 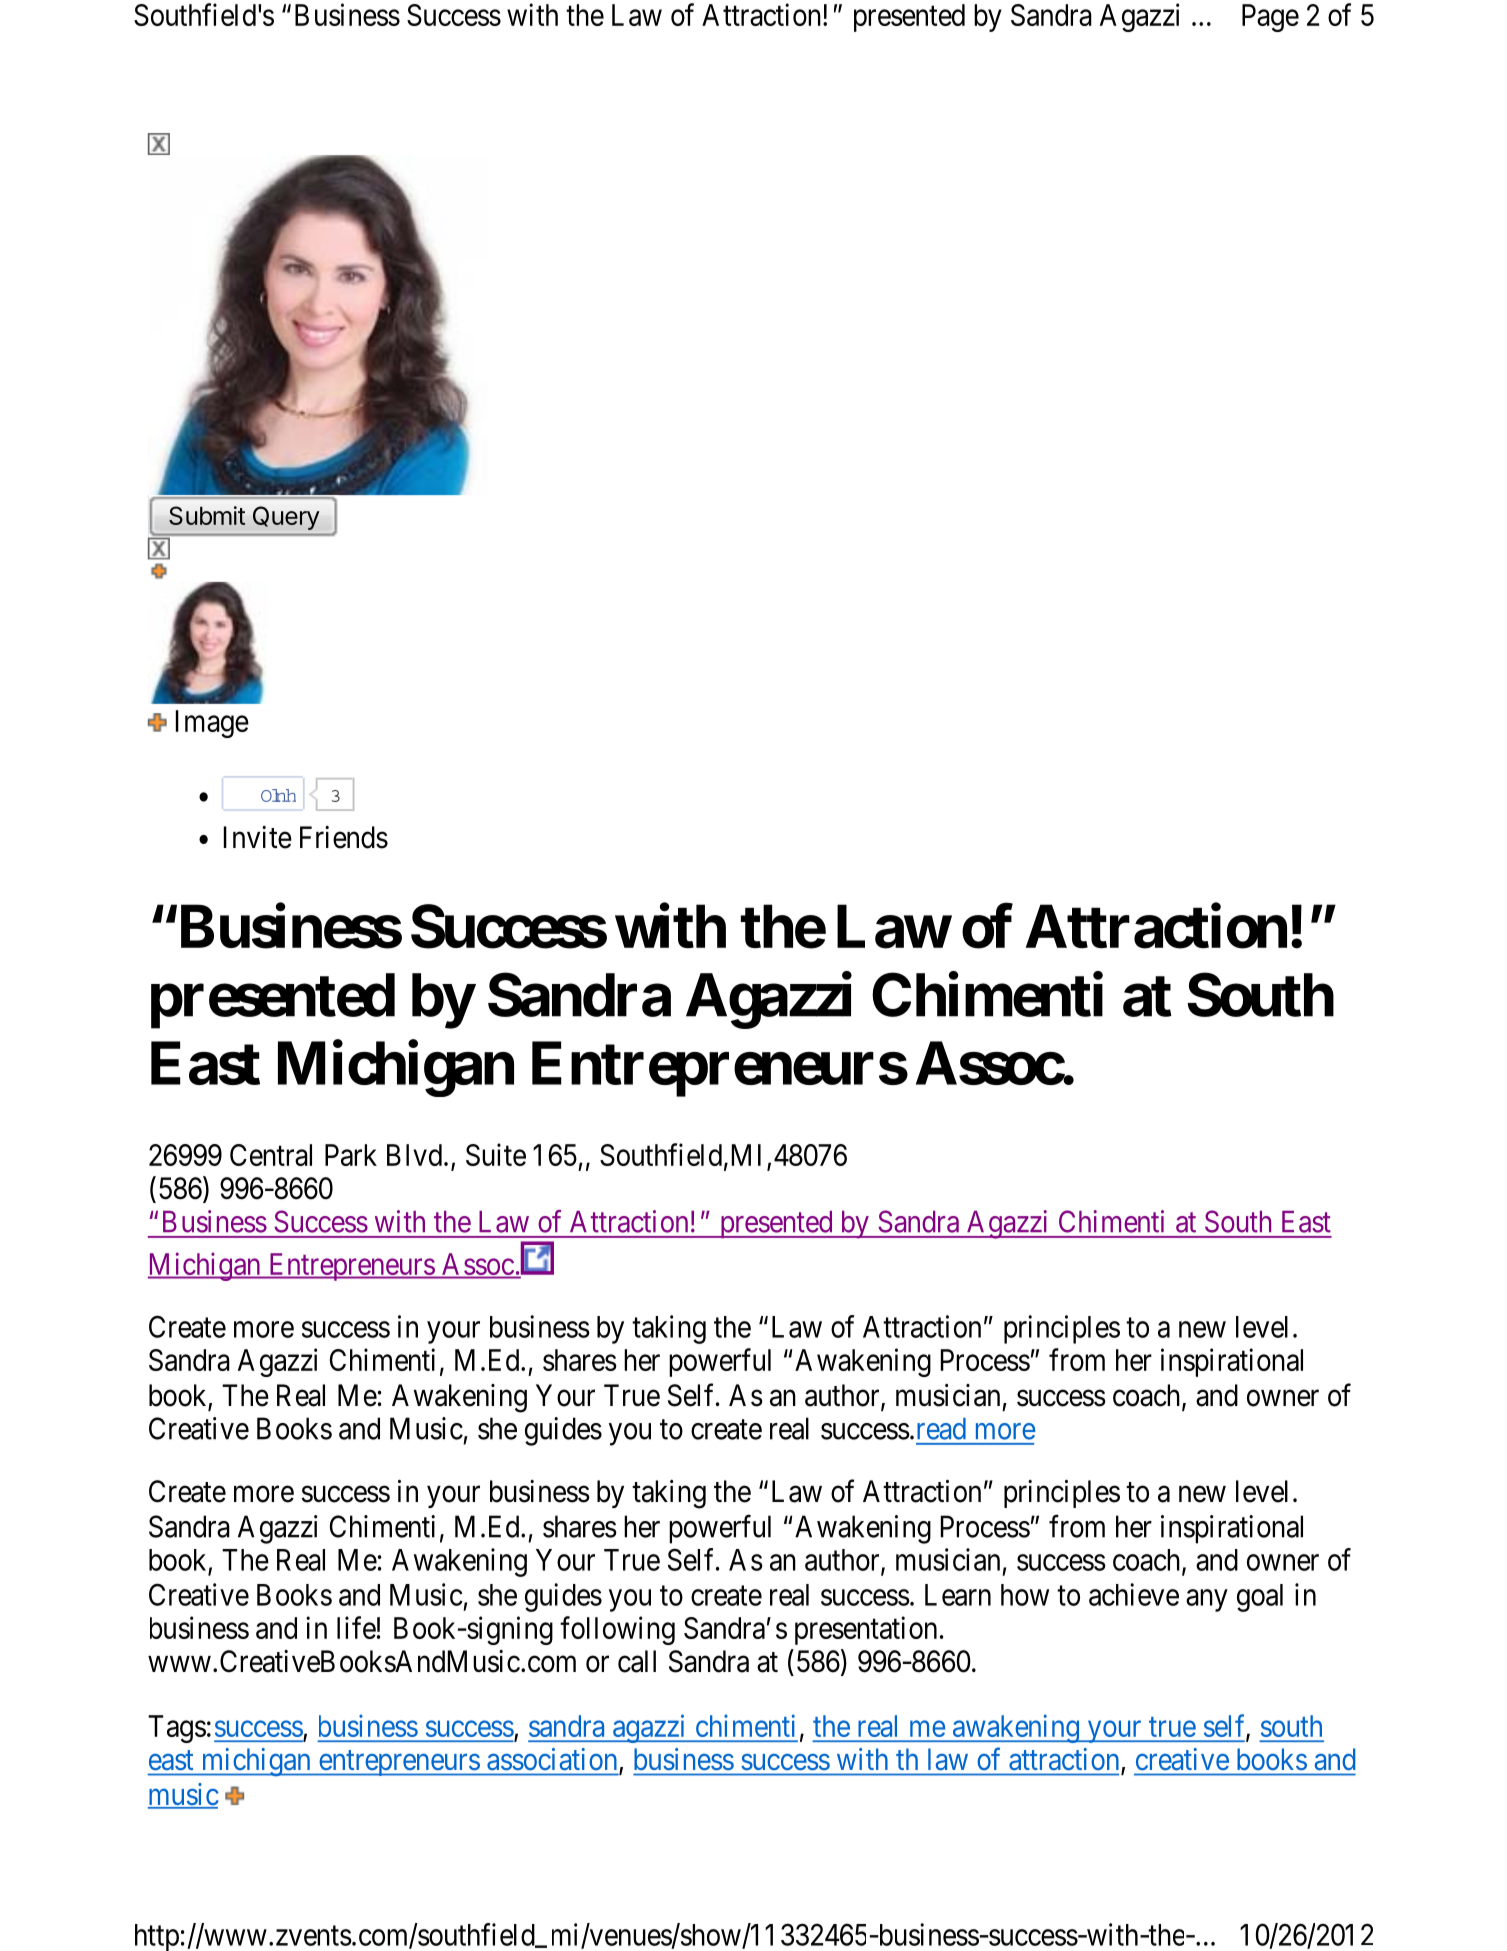 What do you see at coordinates (351, 1155) in the screenshot?
I see `Park` at bounding box center [351, 1155].
